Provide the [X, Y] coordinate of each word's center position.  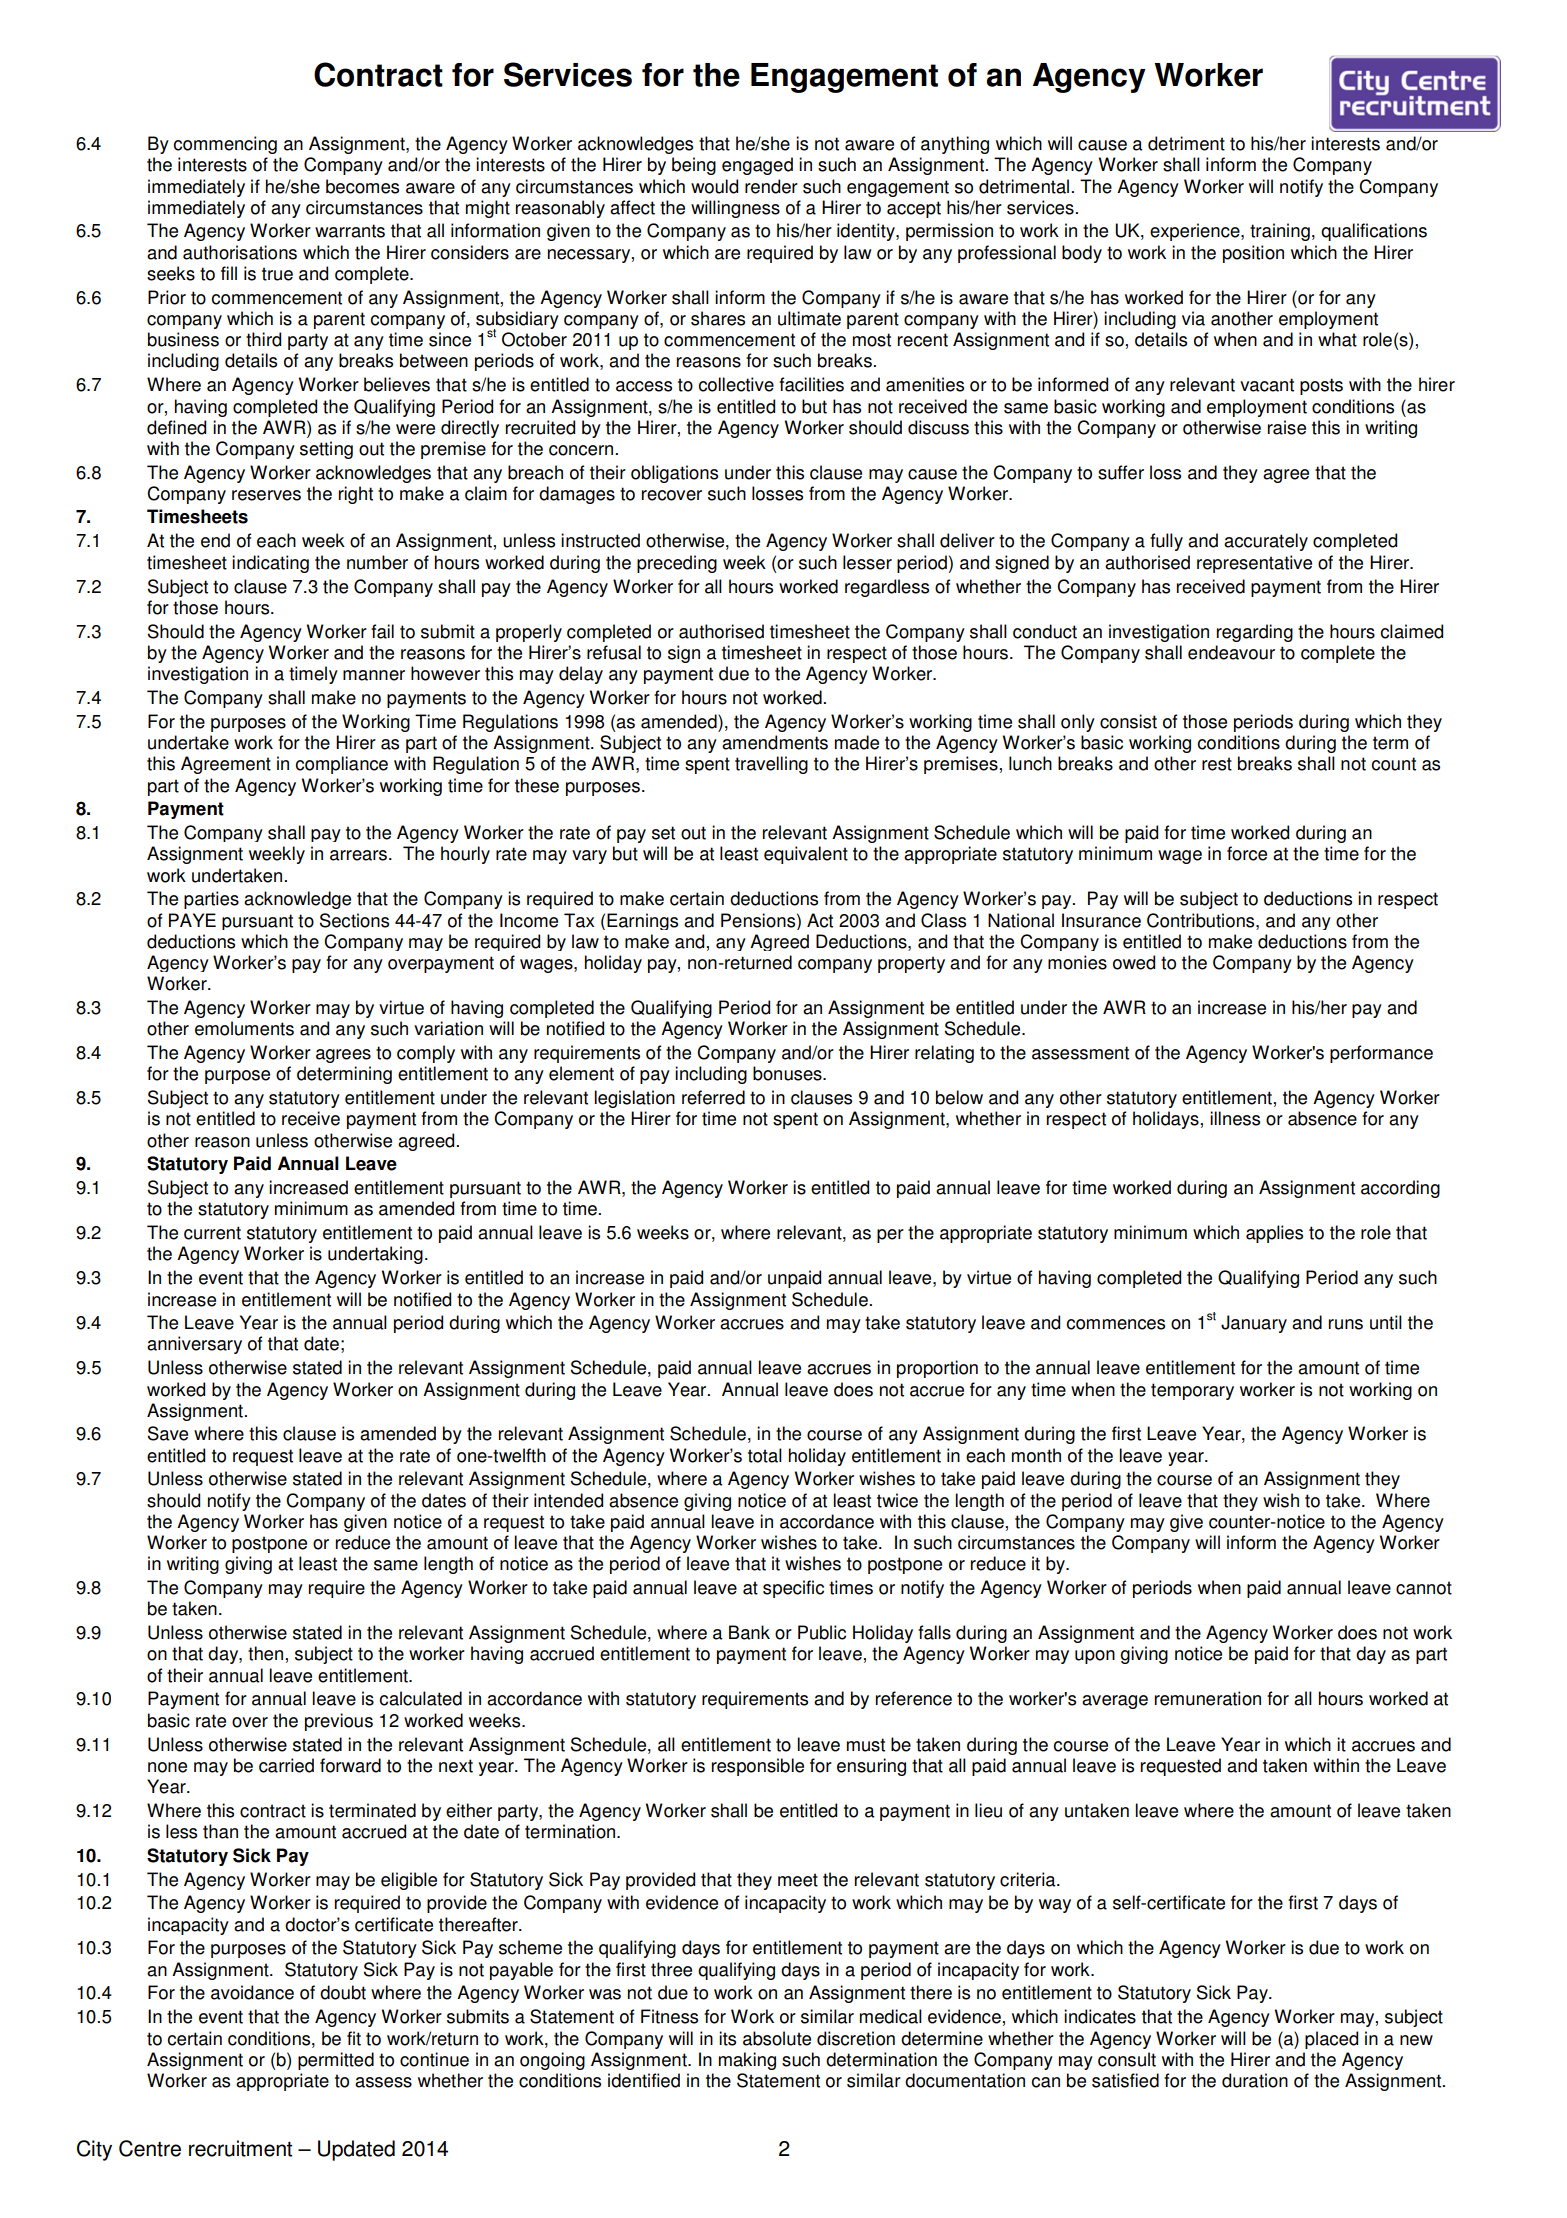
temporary [1192, 1391]
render [771, 186]
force [1247, 853]
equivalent [806, 855]
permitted [336, 2061]
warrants [350, 231]
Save [168, 1433]
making [747, 2061]
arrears [358, 855]
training [1280, 232]
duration [1255, 2080]
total [765, 1455]
